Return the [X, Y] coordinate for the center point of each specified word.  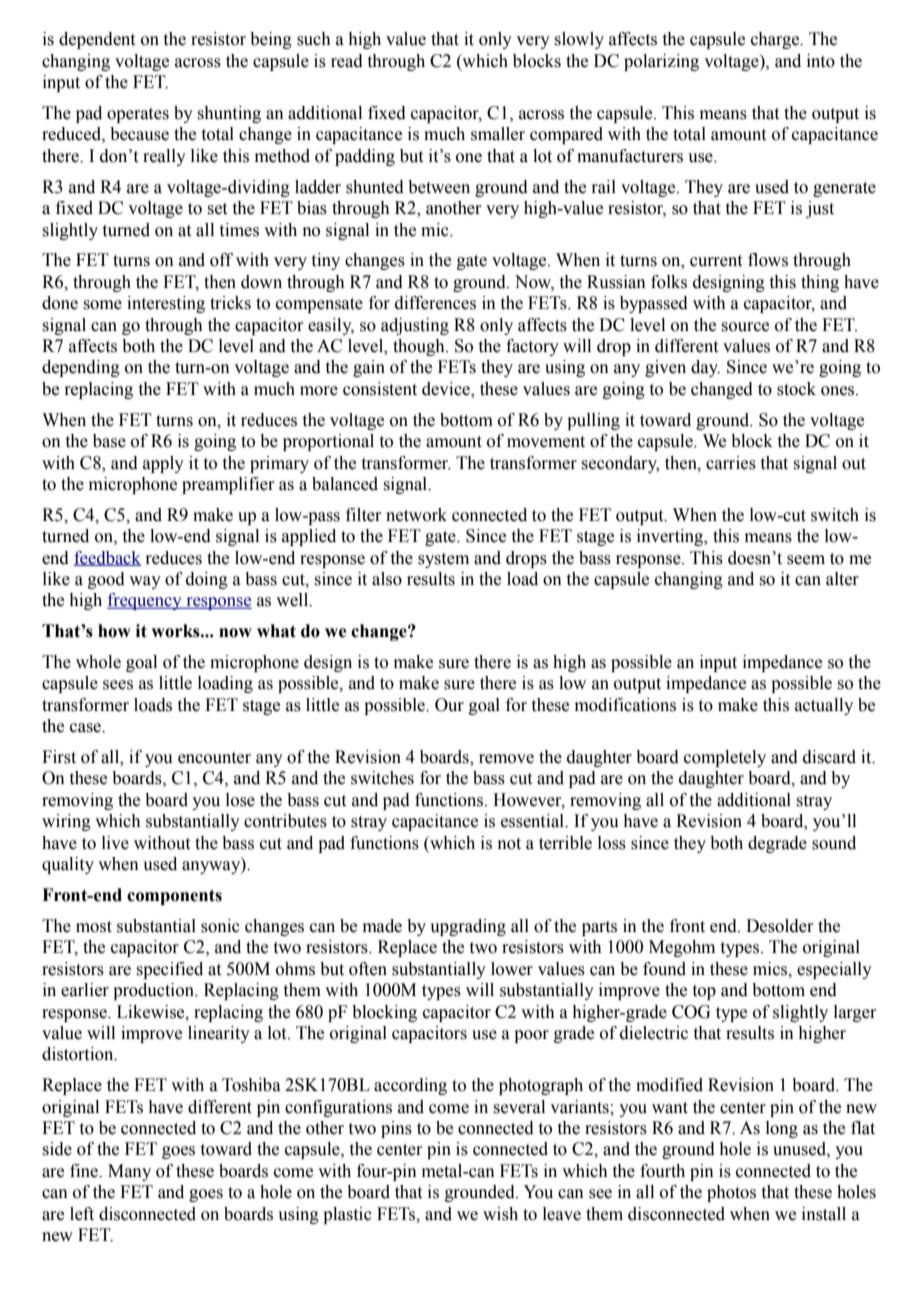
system [443, 560]
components [174, 897]
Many [129, 1172]
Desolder [780, 926]
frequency [145, 601]
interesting [166, 304]
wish [500, 1214]
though [420, 347]
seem [806, 560]
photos [731, 1193]
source [745, 327]
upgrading [468, 927]
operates [138, 115]
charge [776, 40]
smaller [498, 134]
